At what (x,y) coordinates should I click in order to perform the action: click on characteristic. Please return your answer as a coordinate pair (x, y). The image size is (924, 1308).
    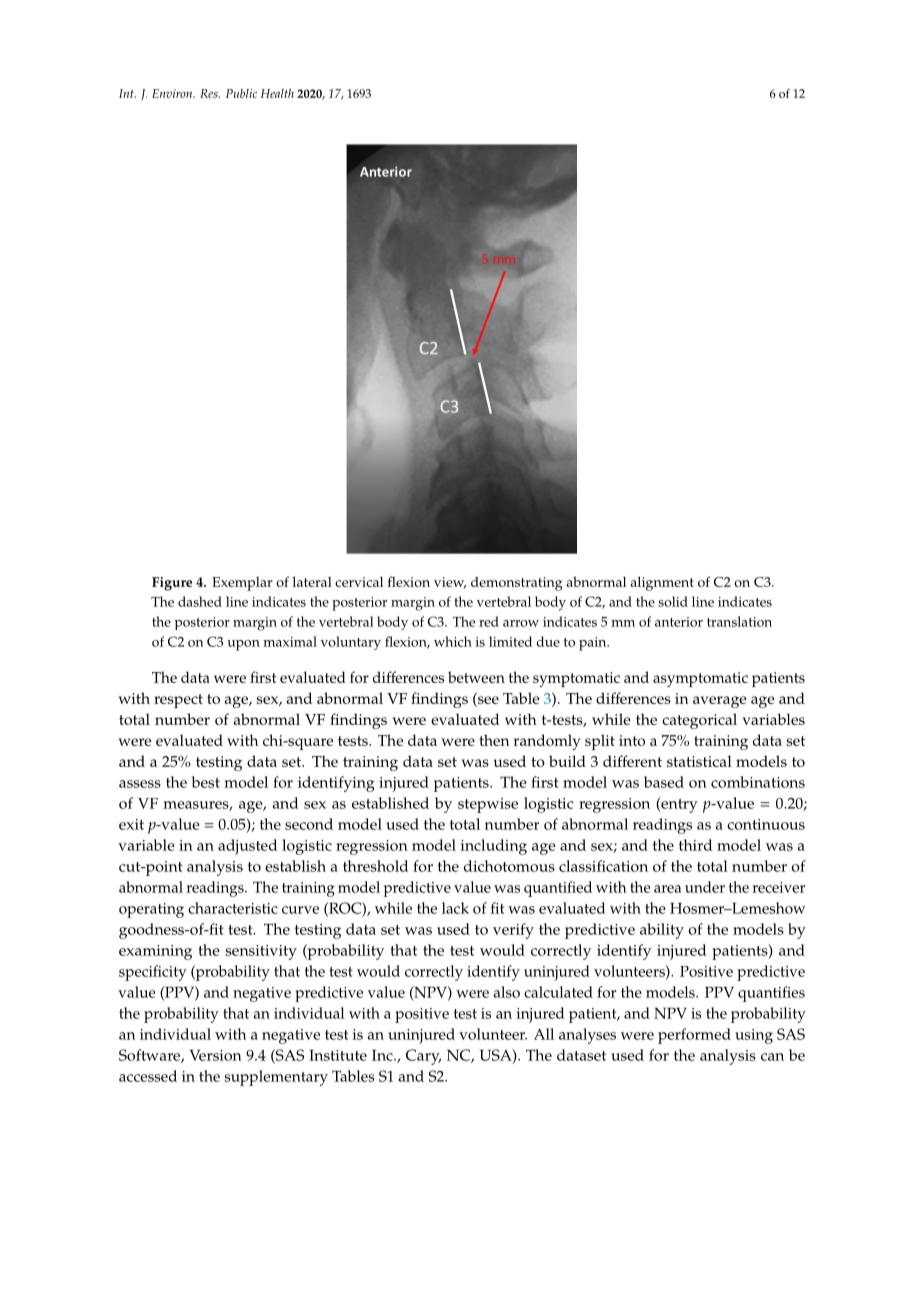
    Looking at the image, I should click on (233, 908).
